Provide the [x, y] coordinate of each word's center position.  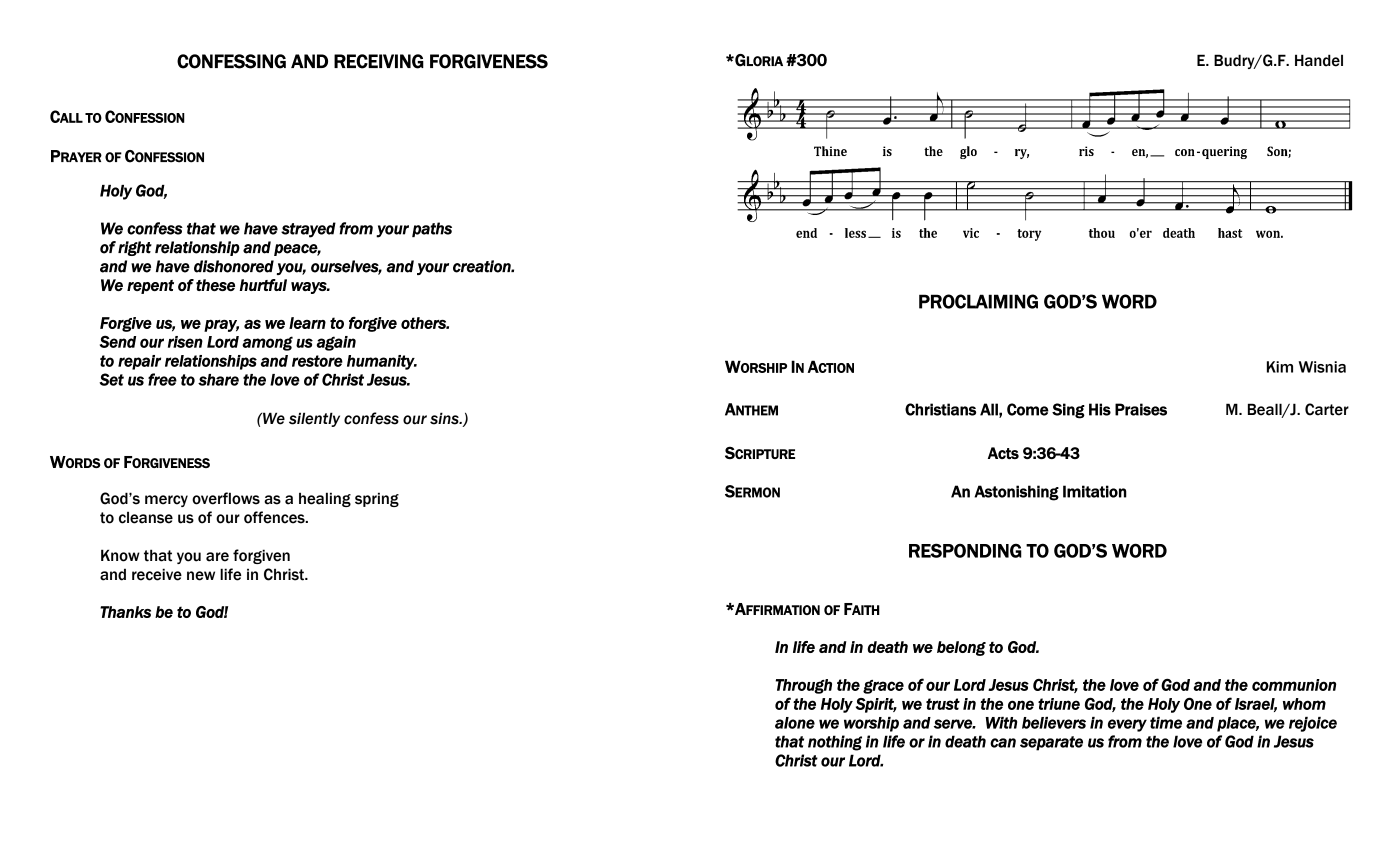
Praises [1141, 409]
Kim [1280, 367]
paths [432, 229]
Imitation [1095, 491]
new [201, 576]
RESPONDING [965, 550]
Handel [1319, 60]
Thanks [125, 612]
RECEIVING [379, 61]
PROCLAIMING [978, 301]
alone [795, 723]
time [1166, 723]
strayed [308, 230]
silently [314, 419]
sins [445, 418]
